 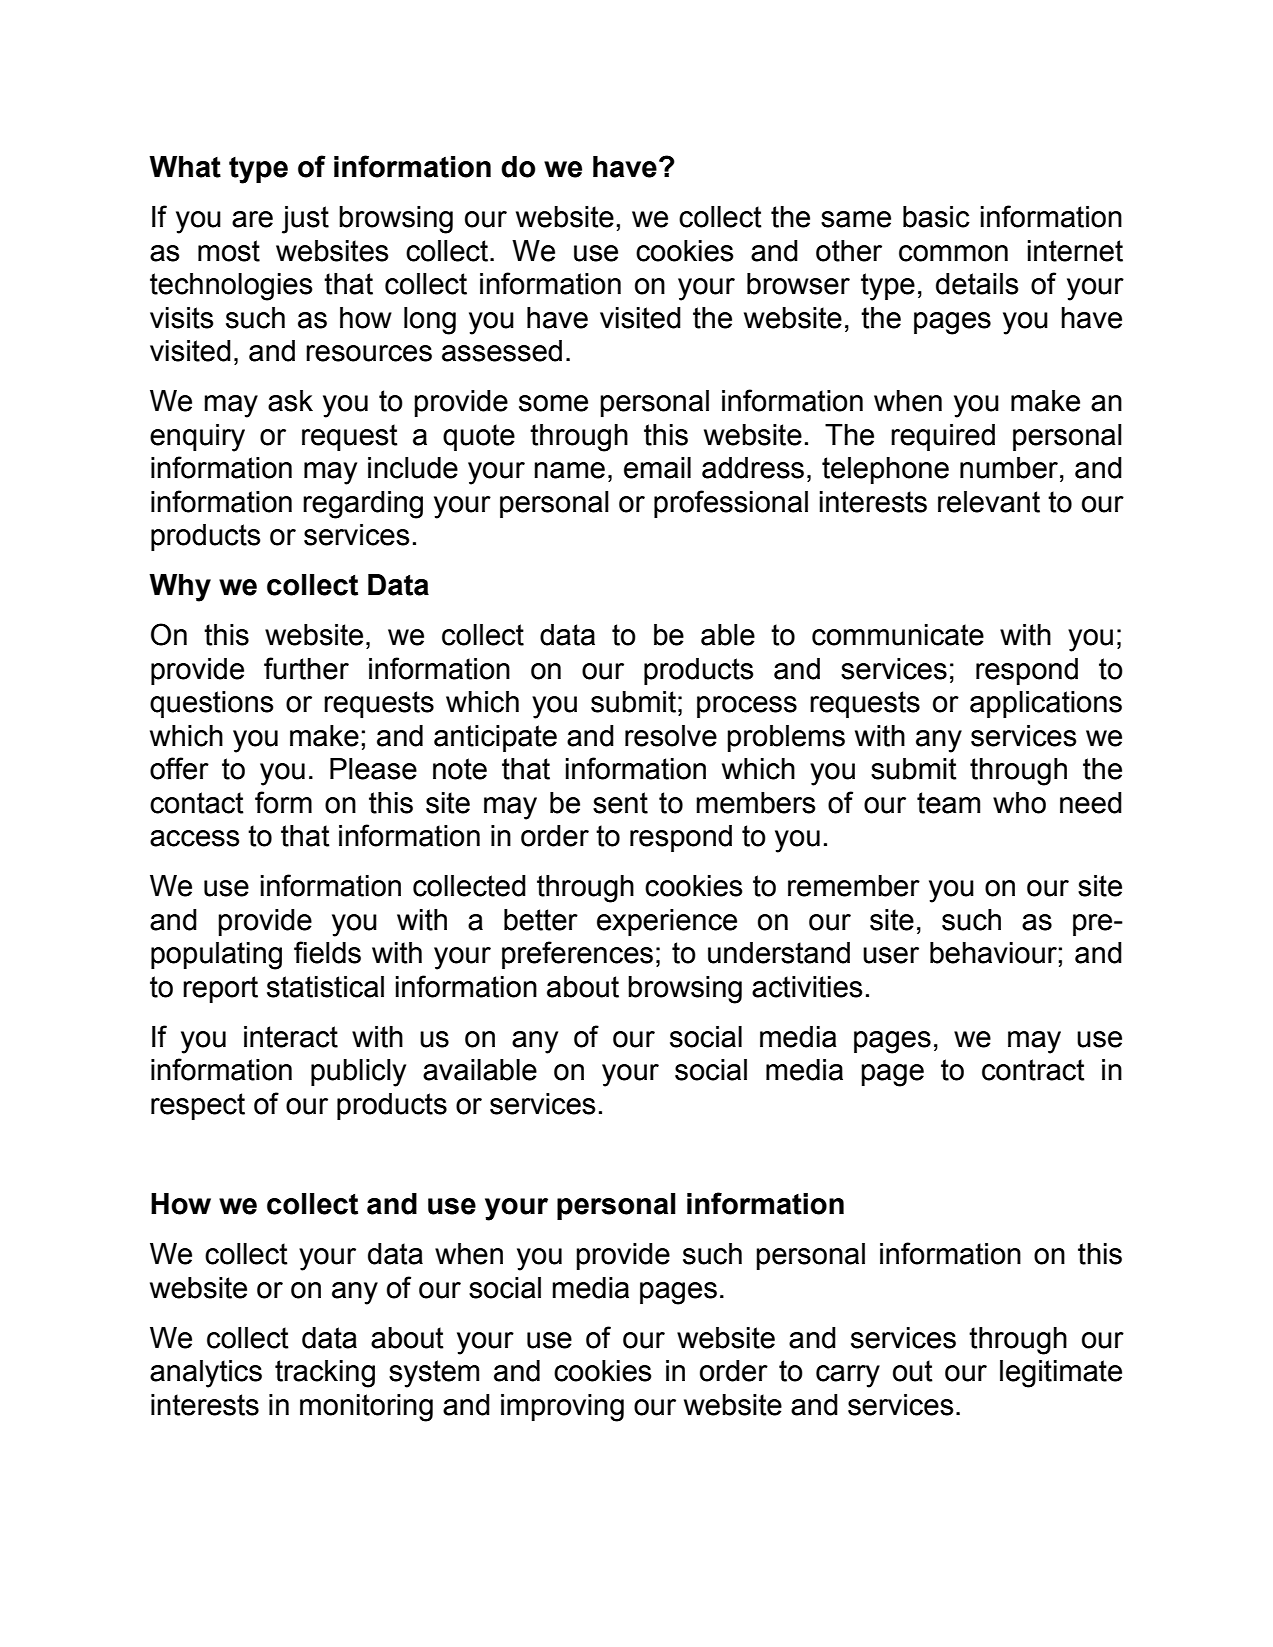 What do you see at coordinates (1061, 1374) in the image?
I see `legitimate` at bounding box center [1061, 1374].
